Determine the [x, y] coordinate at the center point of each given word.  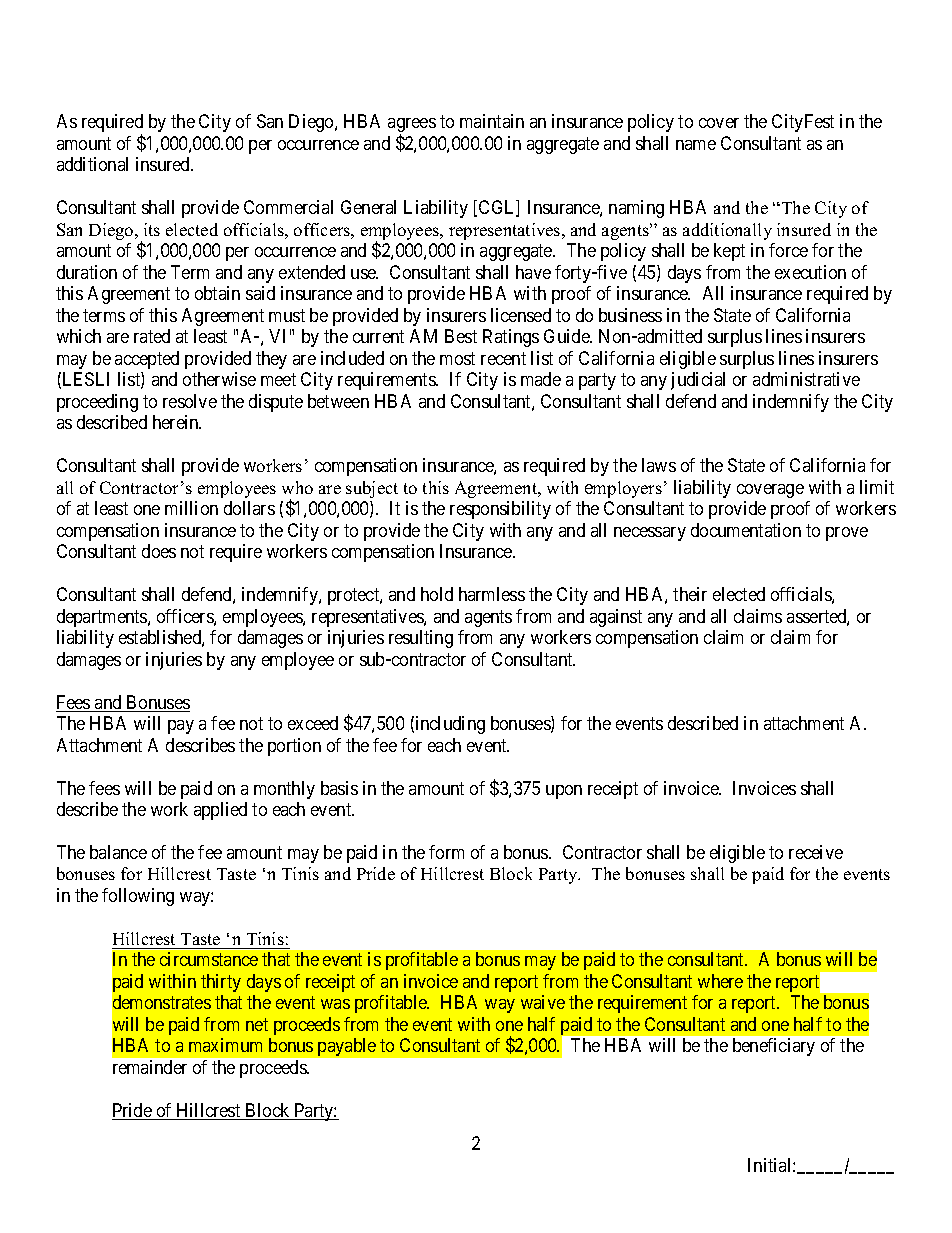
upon [564, 792]
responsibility [500, 510]
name [696, 145]
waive [543, 1002]
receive [816, 852]
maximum [225, 1045]
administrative [806, 379]
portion [294, 747]
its [152, 229]
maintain [492, 121]
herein [177, 422]
